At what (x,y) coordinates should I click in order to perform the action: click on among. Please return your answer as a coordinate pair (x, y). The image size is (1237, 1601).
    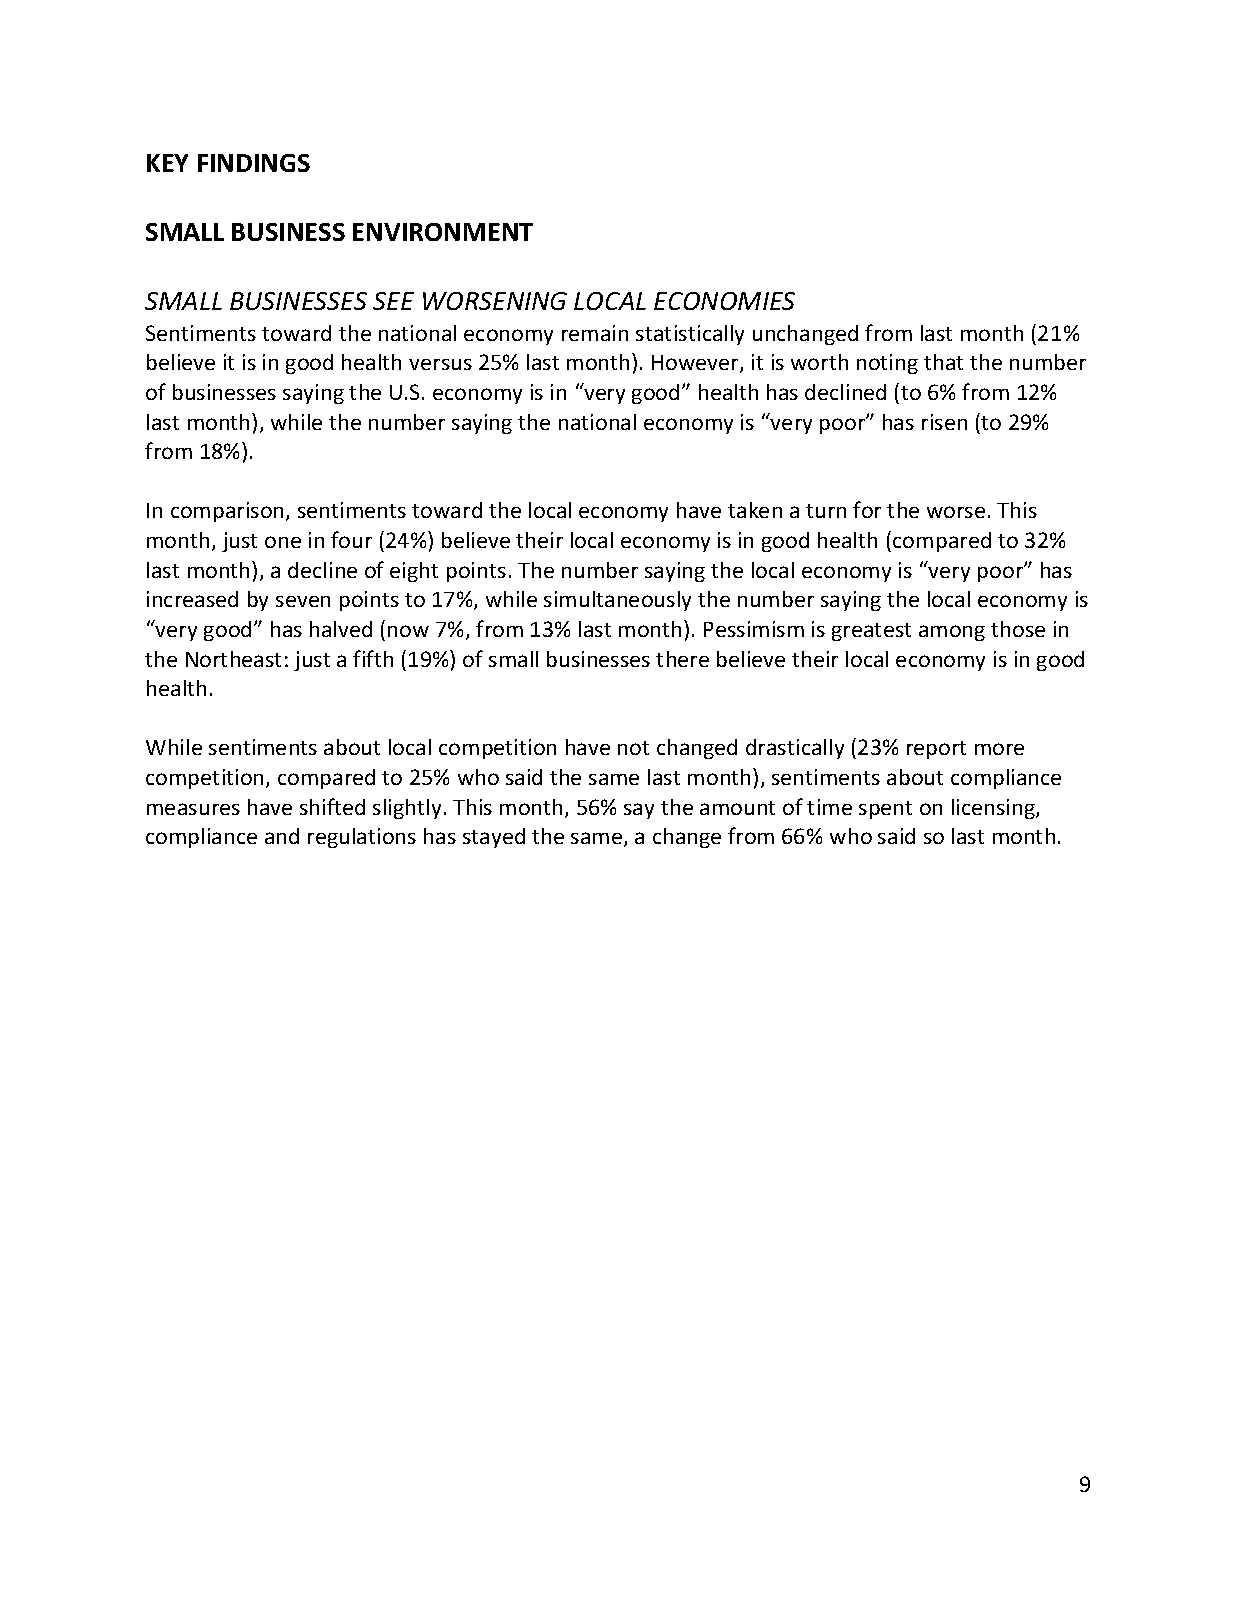
    Looking at the image, I should click on (952, 633).
